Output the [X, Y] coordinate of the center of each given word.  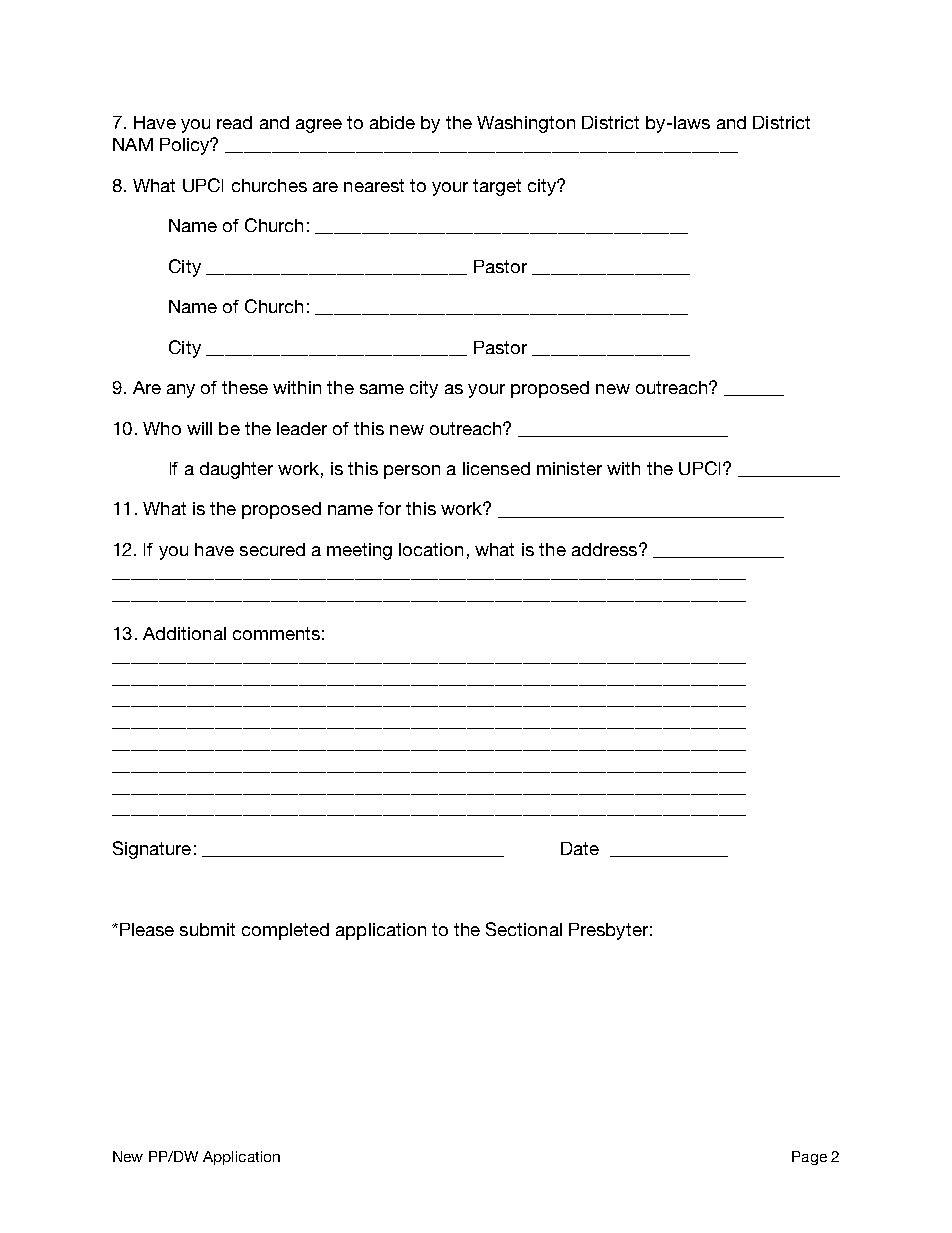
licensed [496, 468]
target [497, 187]
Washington [526, 124]
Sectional [524, 929]
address [604, 549]
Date [580, 848]
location [431, 549]
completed [285, 931]
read [234, 122]
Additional [184, 633]
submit [207, 929]
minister [569, 468]
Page [809, 1158]
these [245, 387]
